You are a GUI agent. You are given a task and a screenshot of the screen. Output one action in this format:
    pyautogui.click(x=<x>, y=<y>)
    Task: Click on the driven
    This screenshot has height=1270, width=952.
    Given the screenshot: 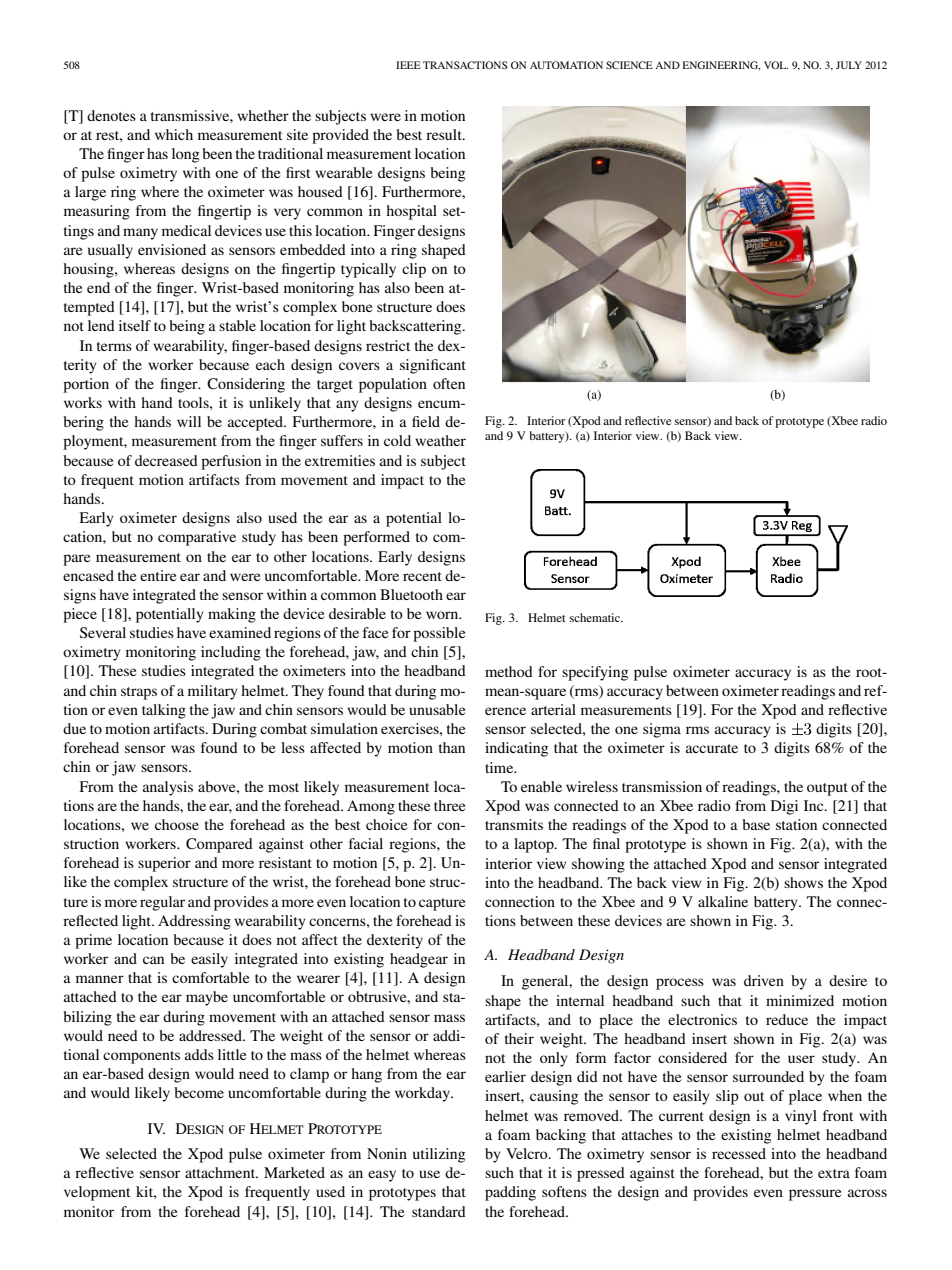 What is the action you would take?
    pyautogui.click(x=764, y=980)
